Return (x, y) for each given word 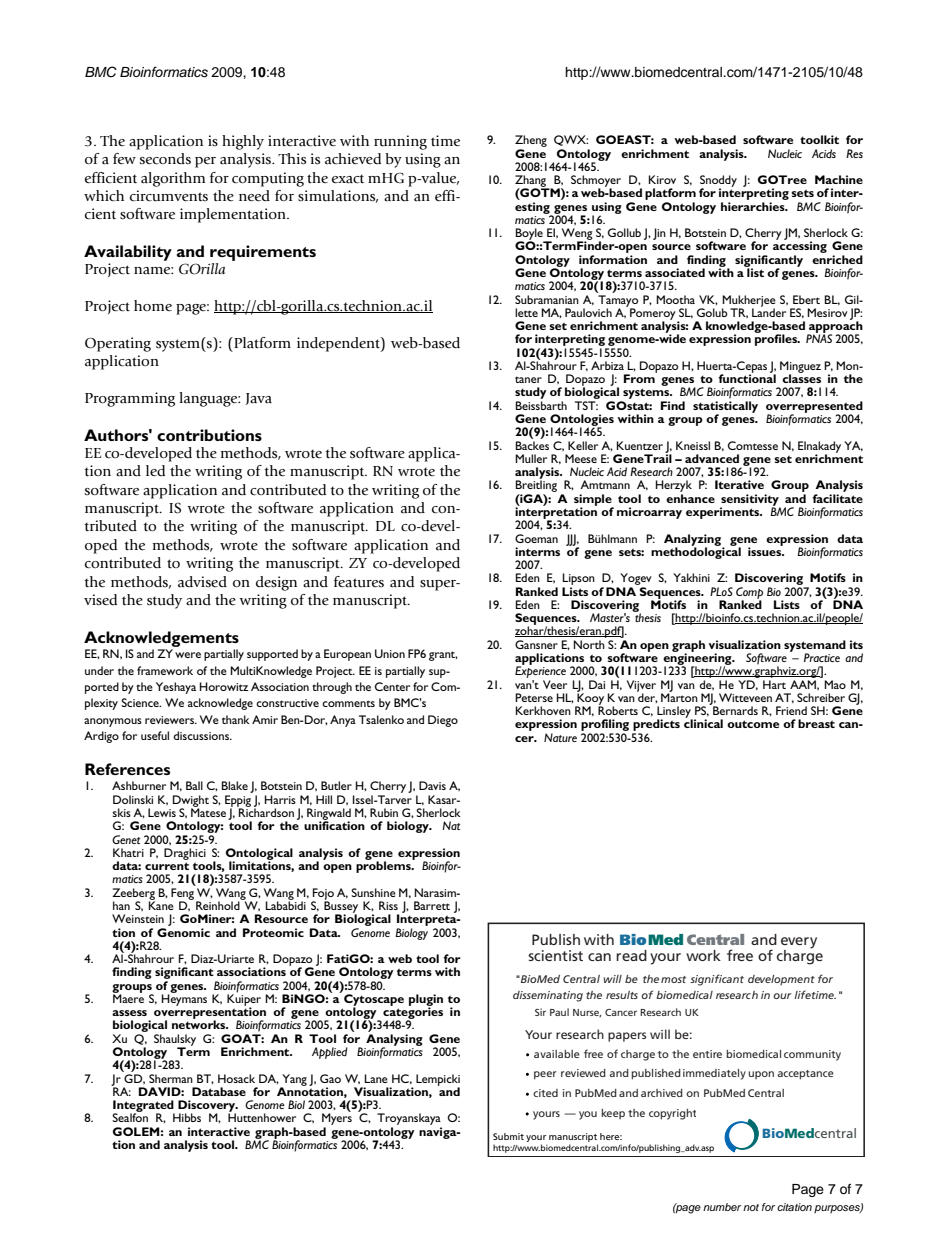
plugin (426, 1001)
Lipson (578, 580)
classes (801, 377)
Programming (130, 399)
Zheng (531, 142)
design (276, 583)
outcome (753, 724)
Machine (839, 179)
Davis (432, 785)
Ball (194, 785)
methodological (696, 552)
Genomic (183, 931)
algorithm (173, 179)
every (799, 943)
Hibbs (187, 1117)
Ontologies (582, 421)
